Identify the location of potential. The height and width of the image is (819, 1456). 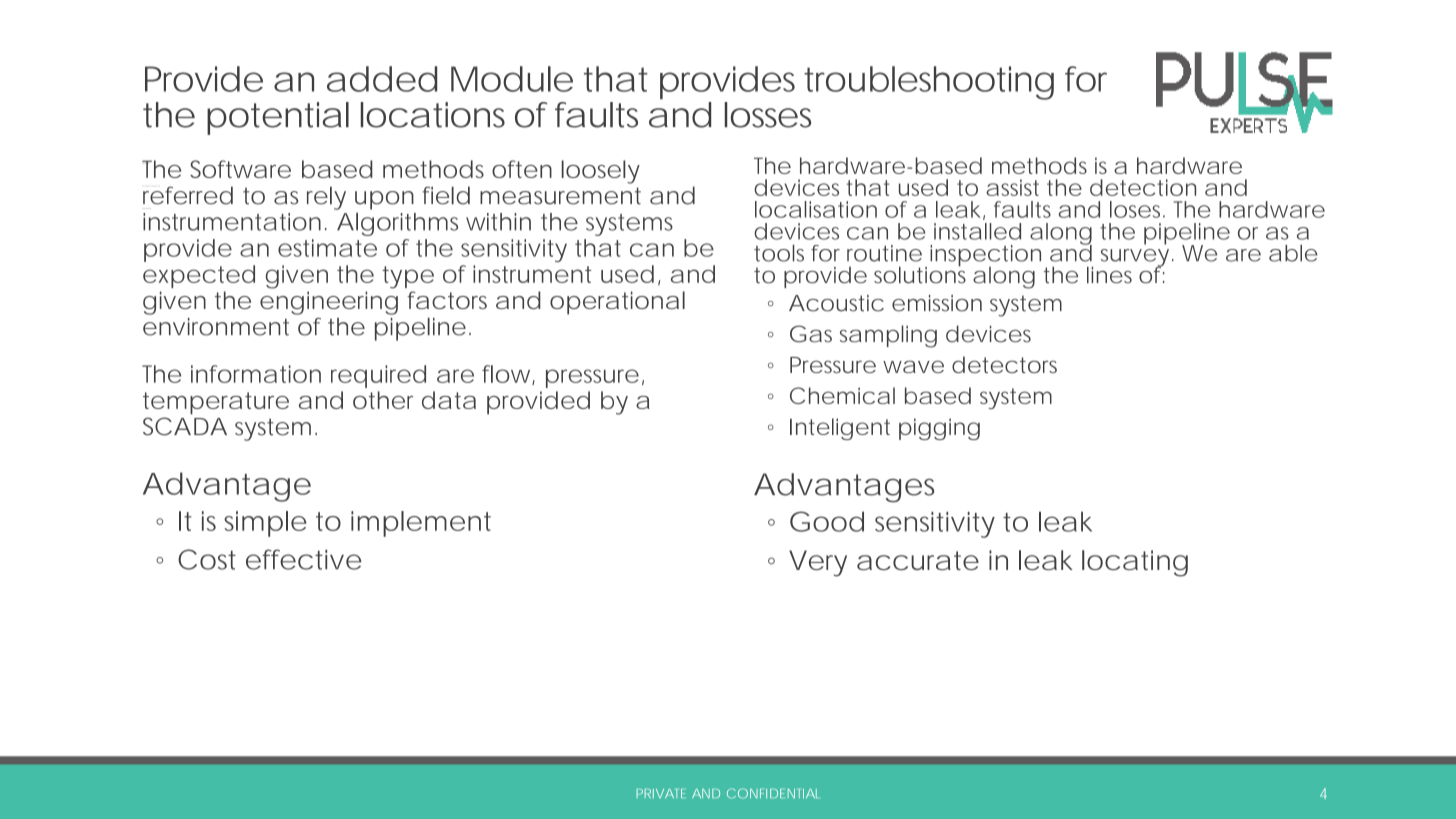
(278, 118).
